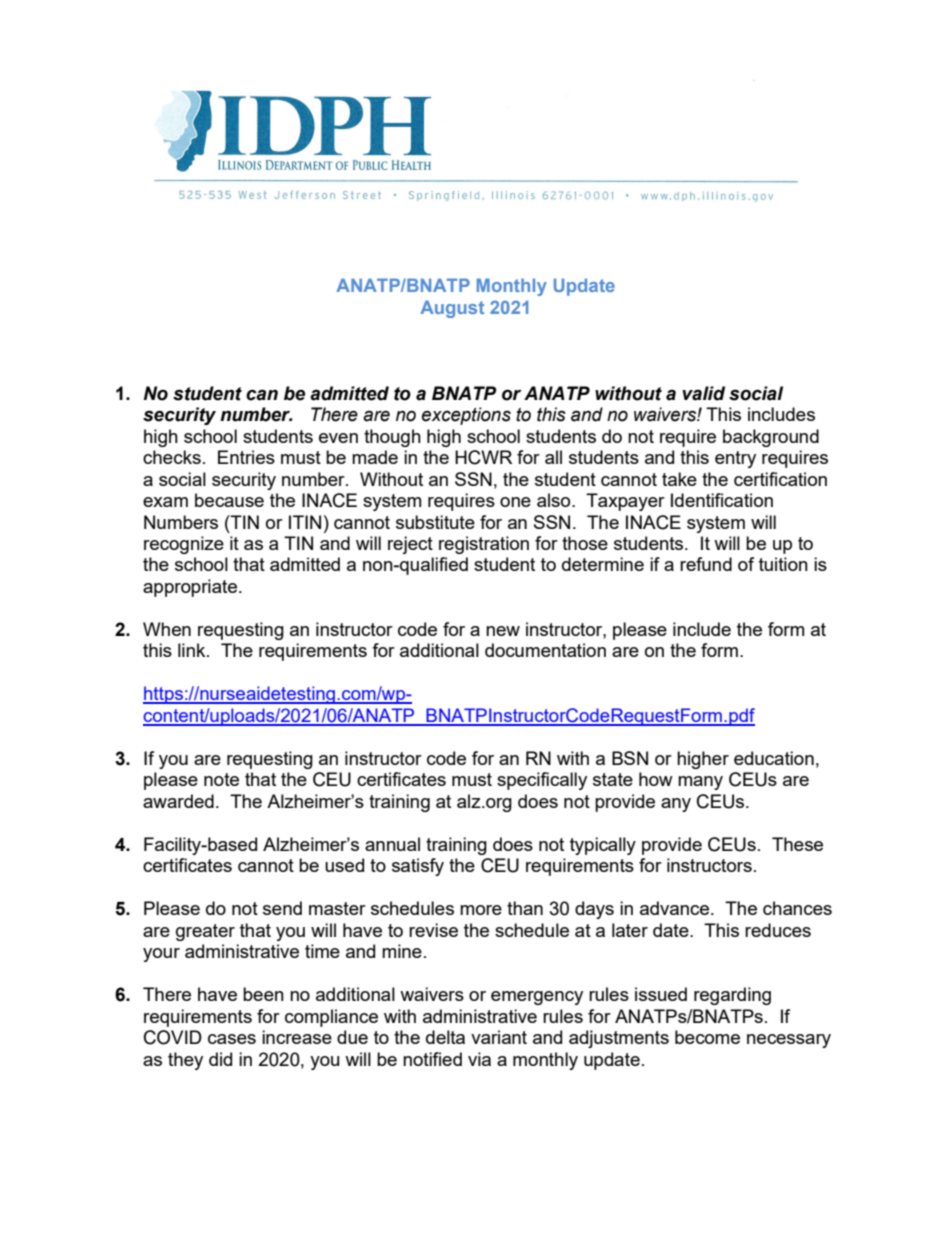  Describe the element at coordinates (452, 309) in the screenshot. I see `August` at that location.
